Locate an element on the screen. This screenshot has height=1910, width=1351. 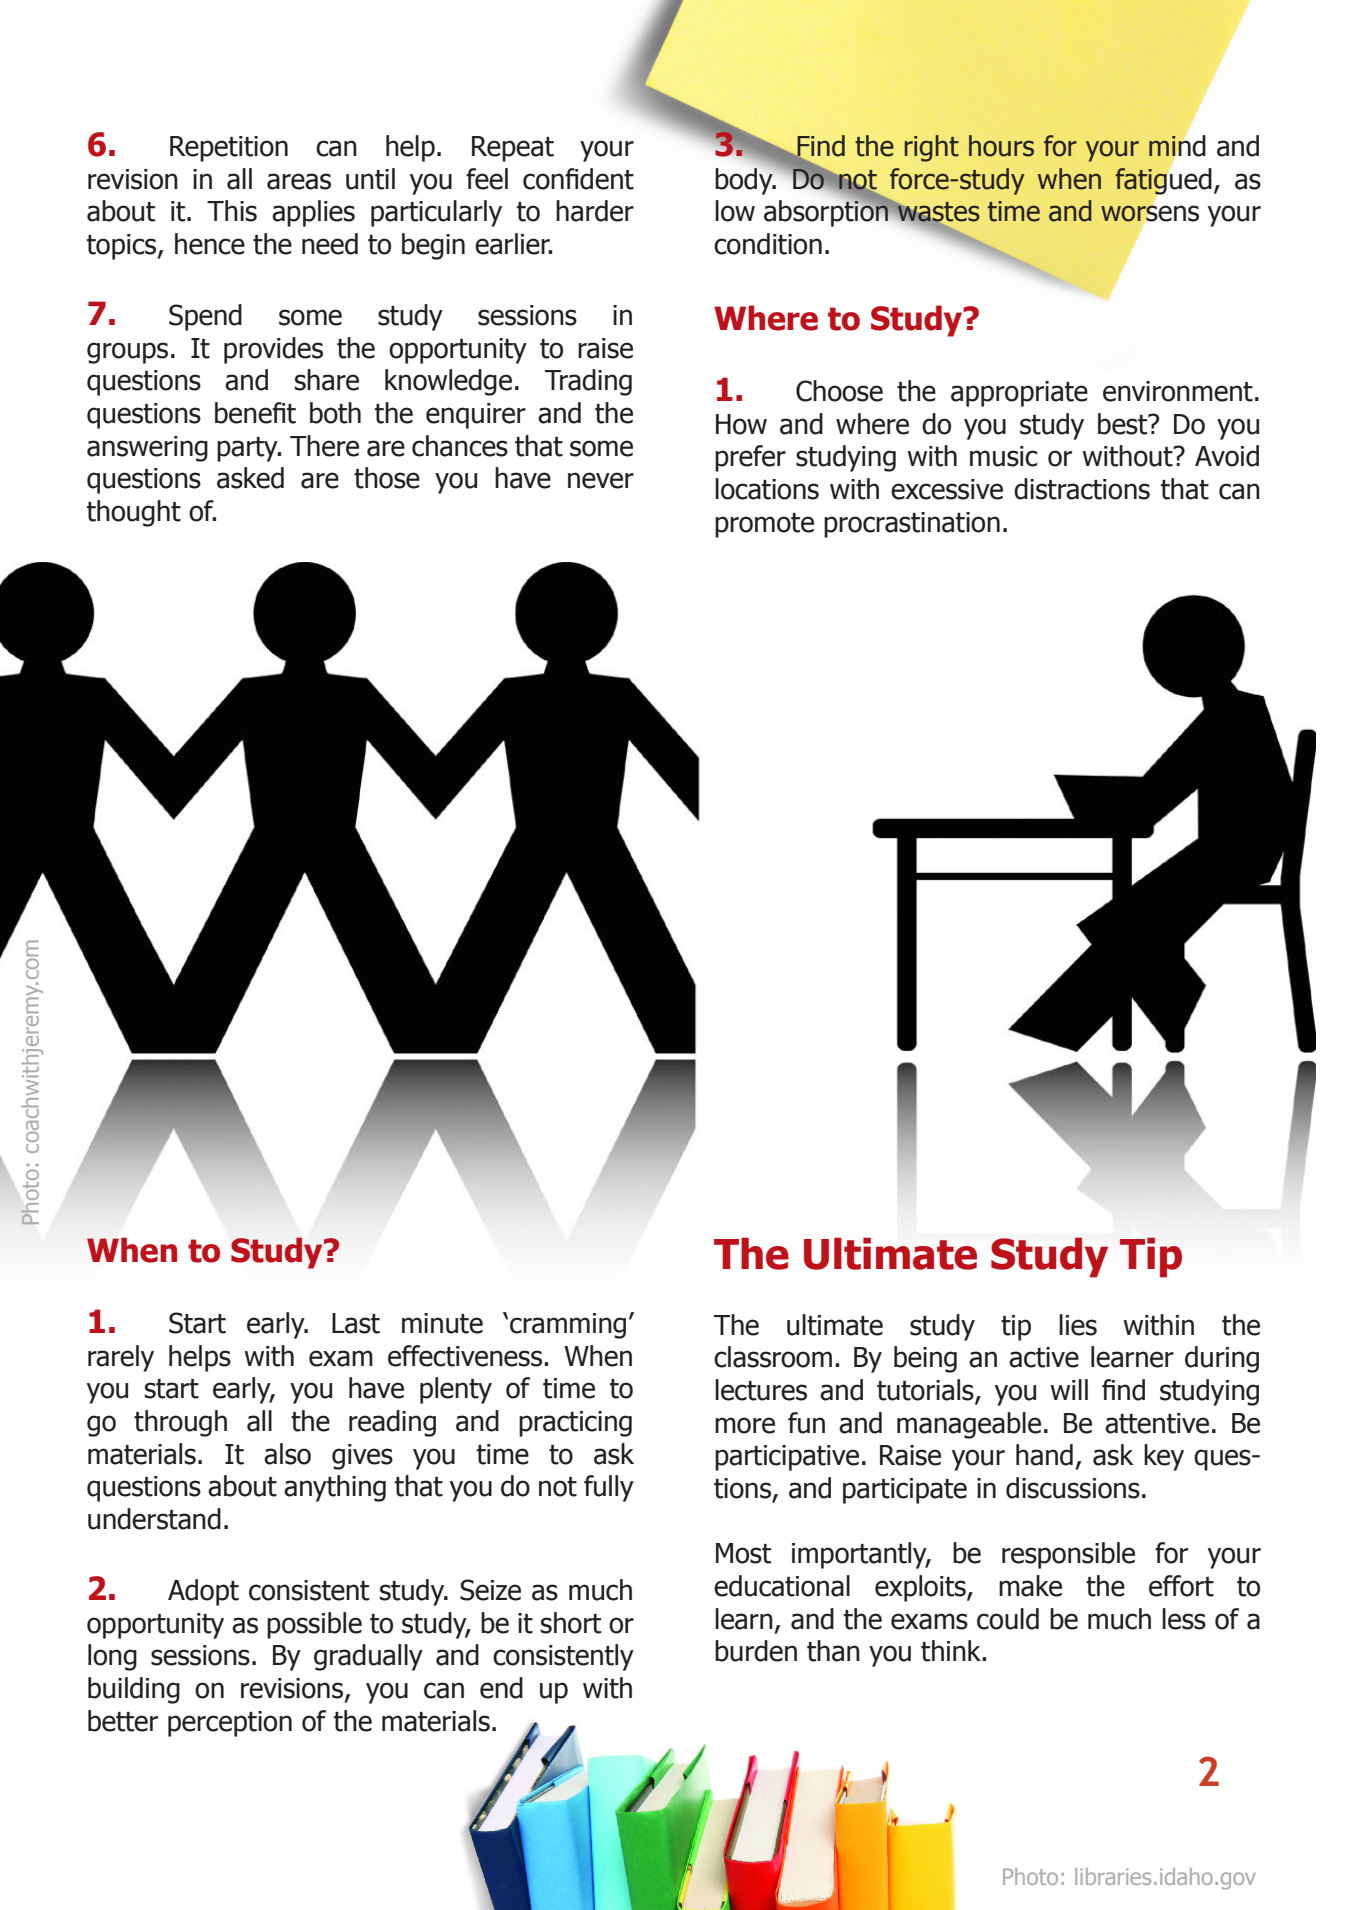
music is located at coordinates (1003, 456).
